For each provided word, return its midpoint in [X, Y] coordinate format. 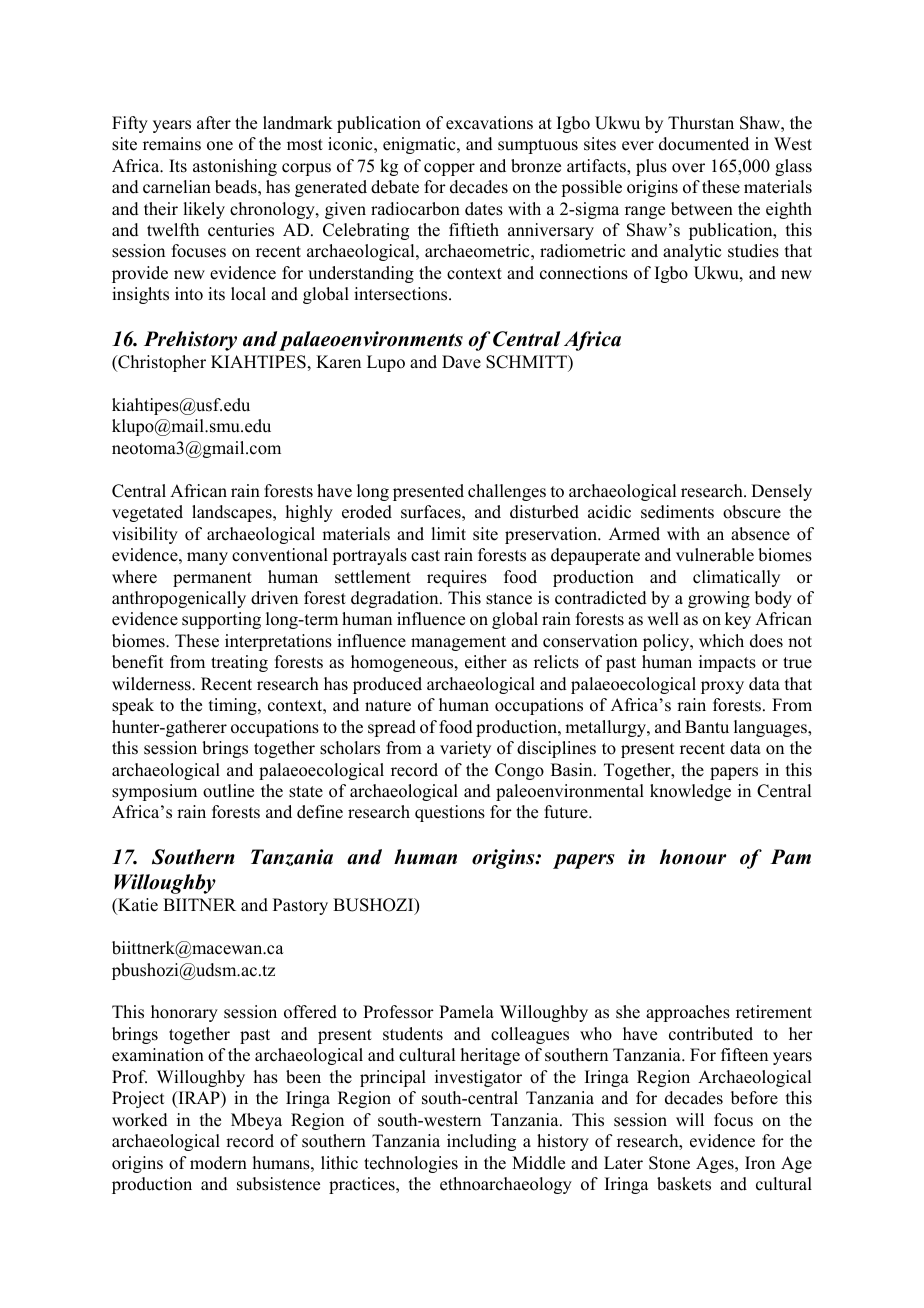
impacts [727, 663]
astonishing [235, 167]
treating [239, 663]
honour [693, 857]
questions [450, 813]
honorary [184, 1013]
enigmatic [420, 145]
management [458, 643]
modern [218, 1163]
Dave [461, 362]
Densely [781, 492]
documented [704, 144]
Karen [338, 362]
